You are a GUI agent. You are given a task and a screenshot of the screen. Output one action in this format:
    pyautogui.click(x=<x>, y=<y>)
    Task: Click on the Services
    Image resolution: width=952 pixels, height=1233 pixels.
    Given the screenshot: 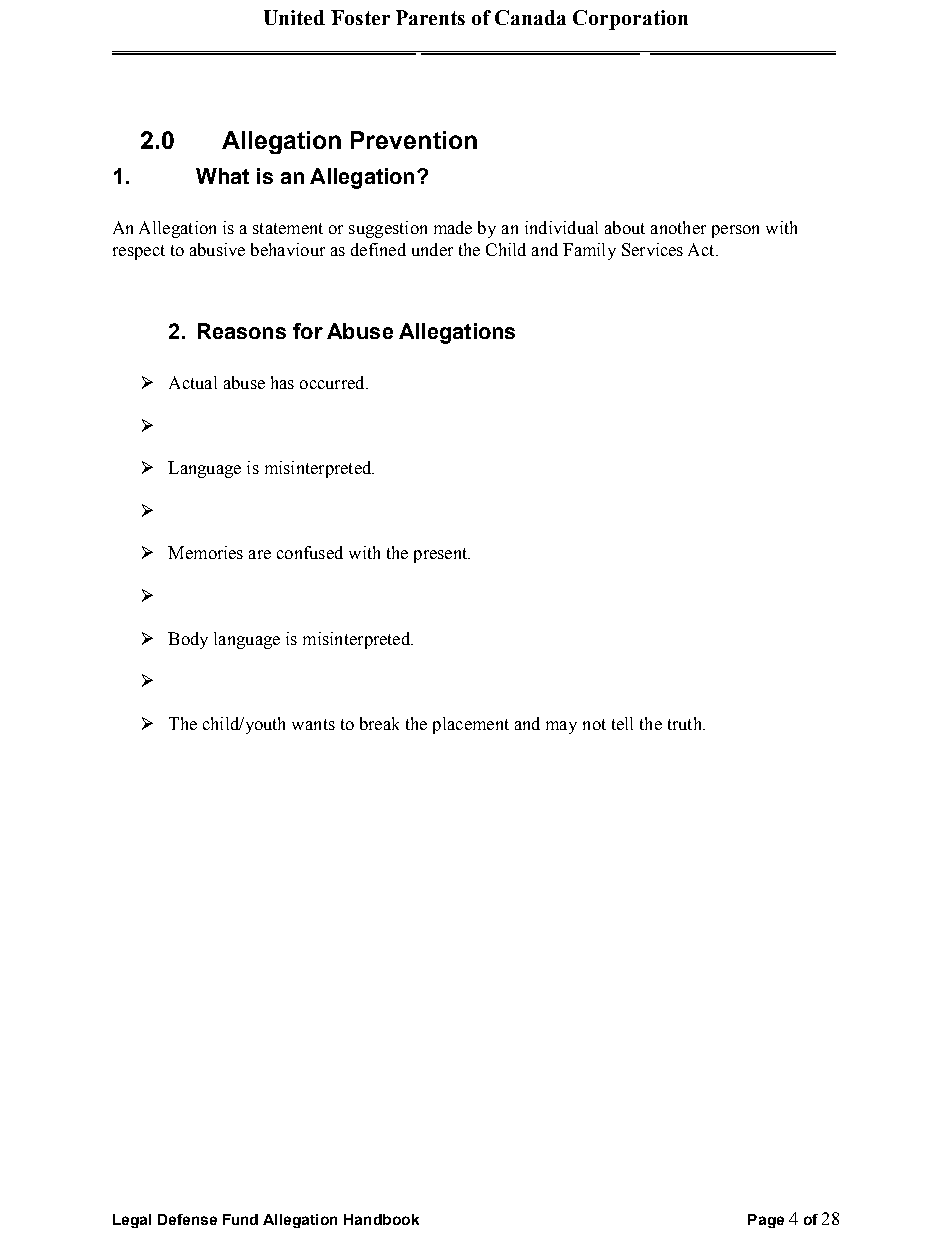 What is the action you would take?
    pyautogui.click(x=652, y=249)
